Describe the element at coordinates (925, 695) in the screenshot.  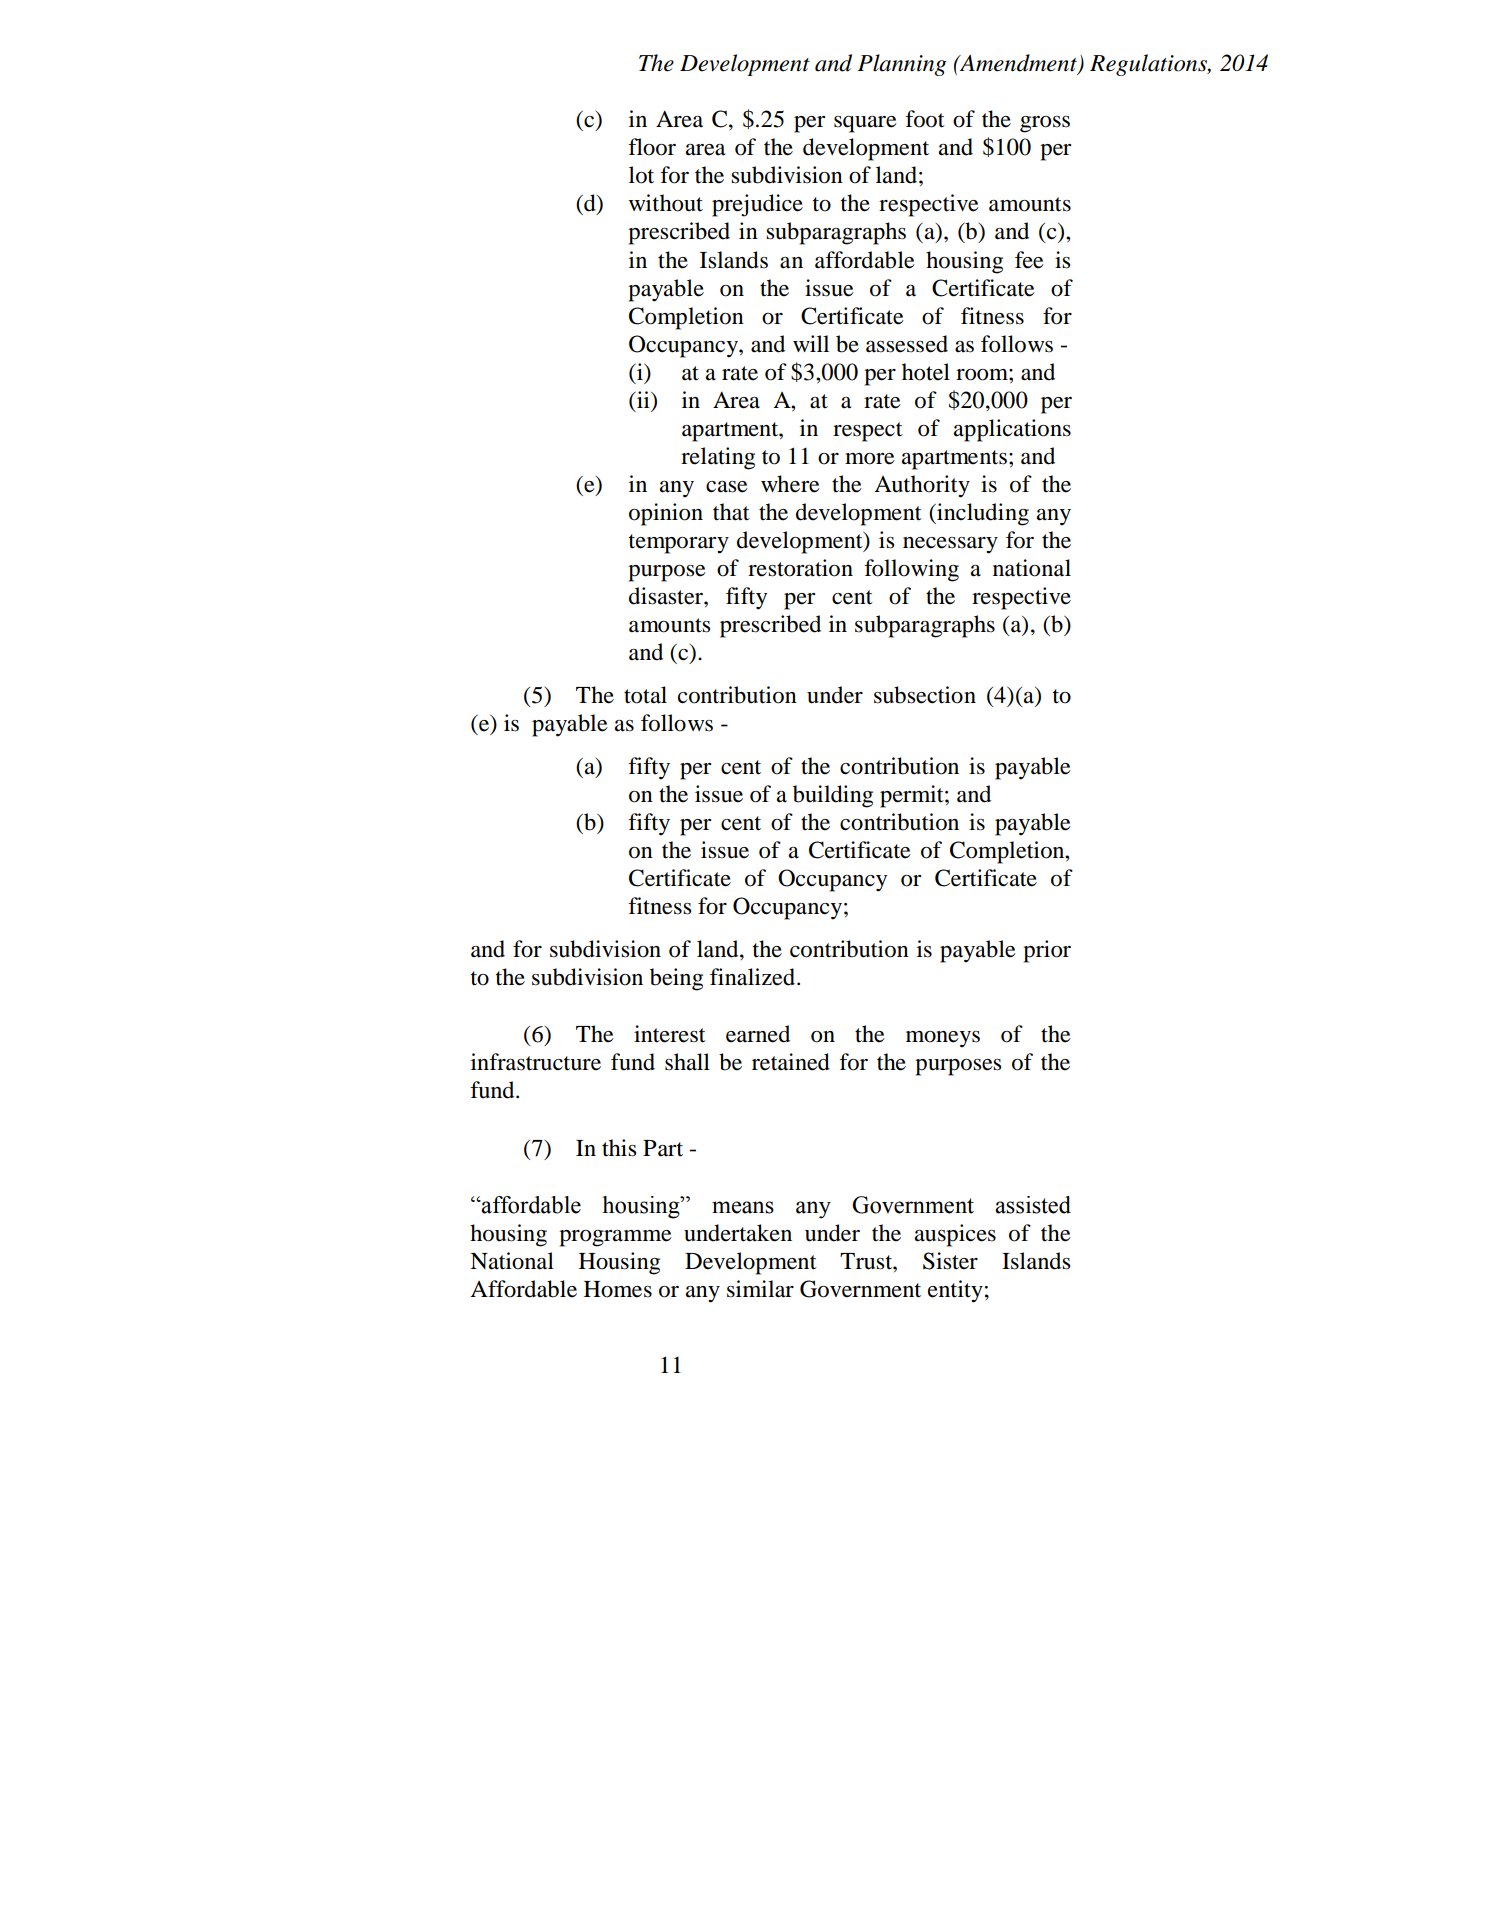
I see `subsection` at that location.
